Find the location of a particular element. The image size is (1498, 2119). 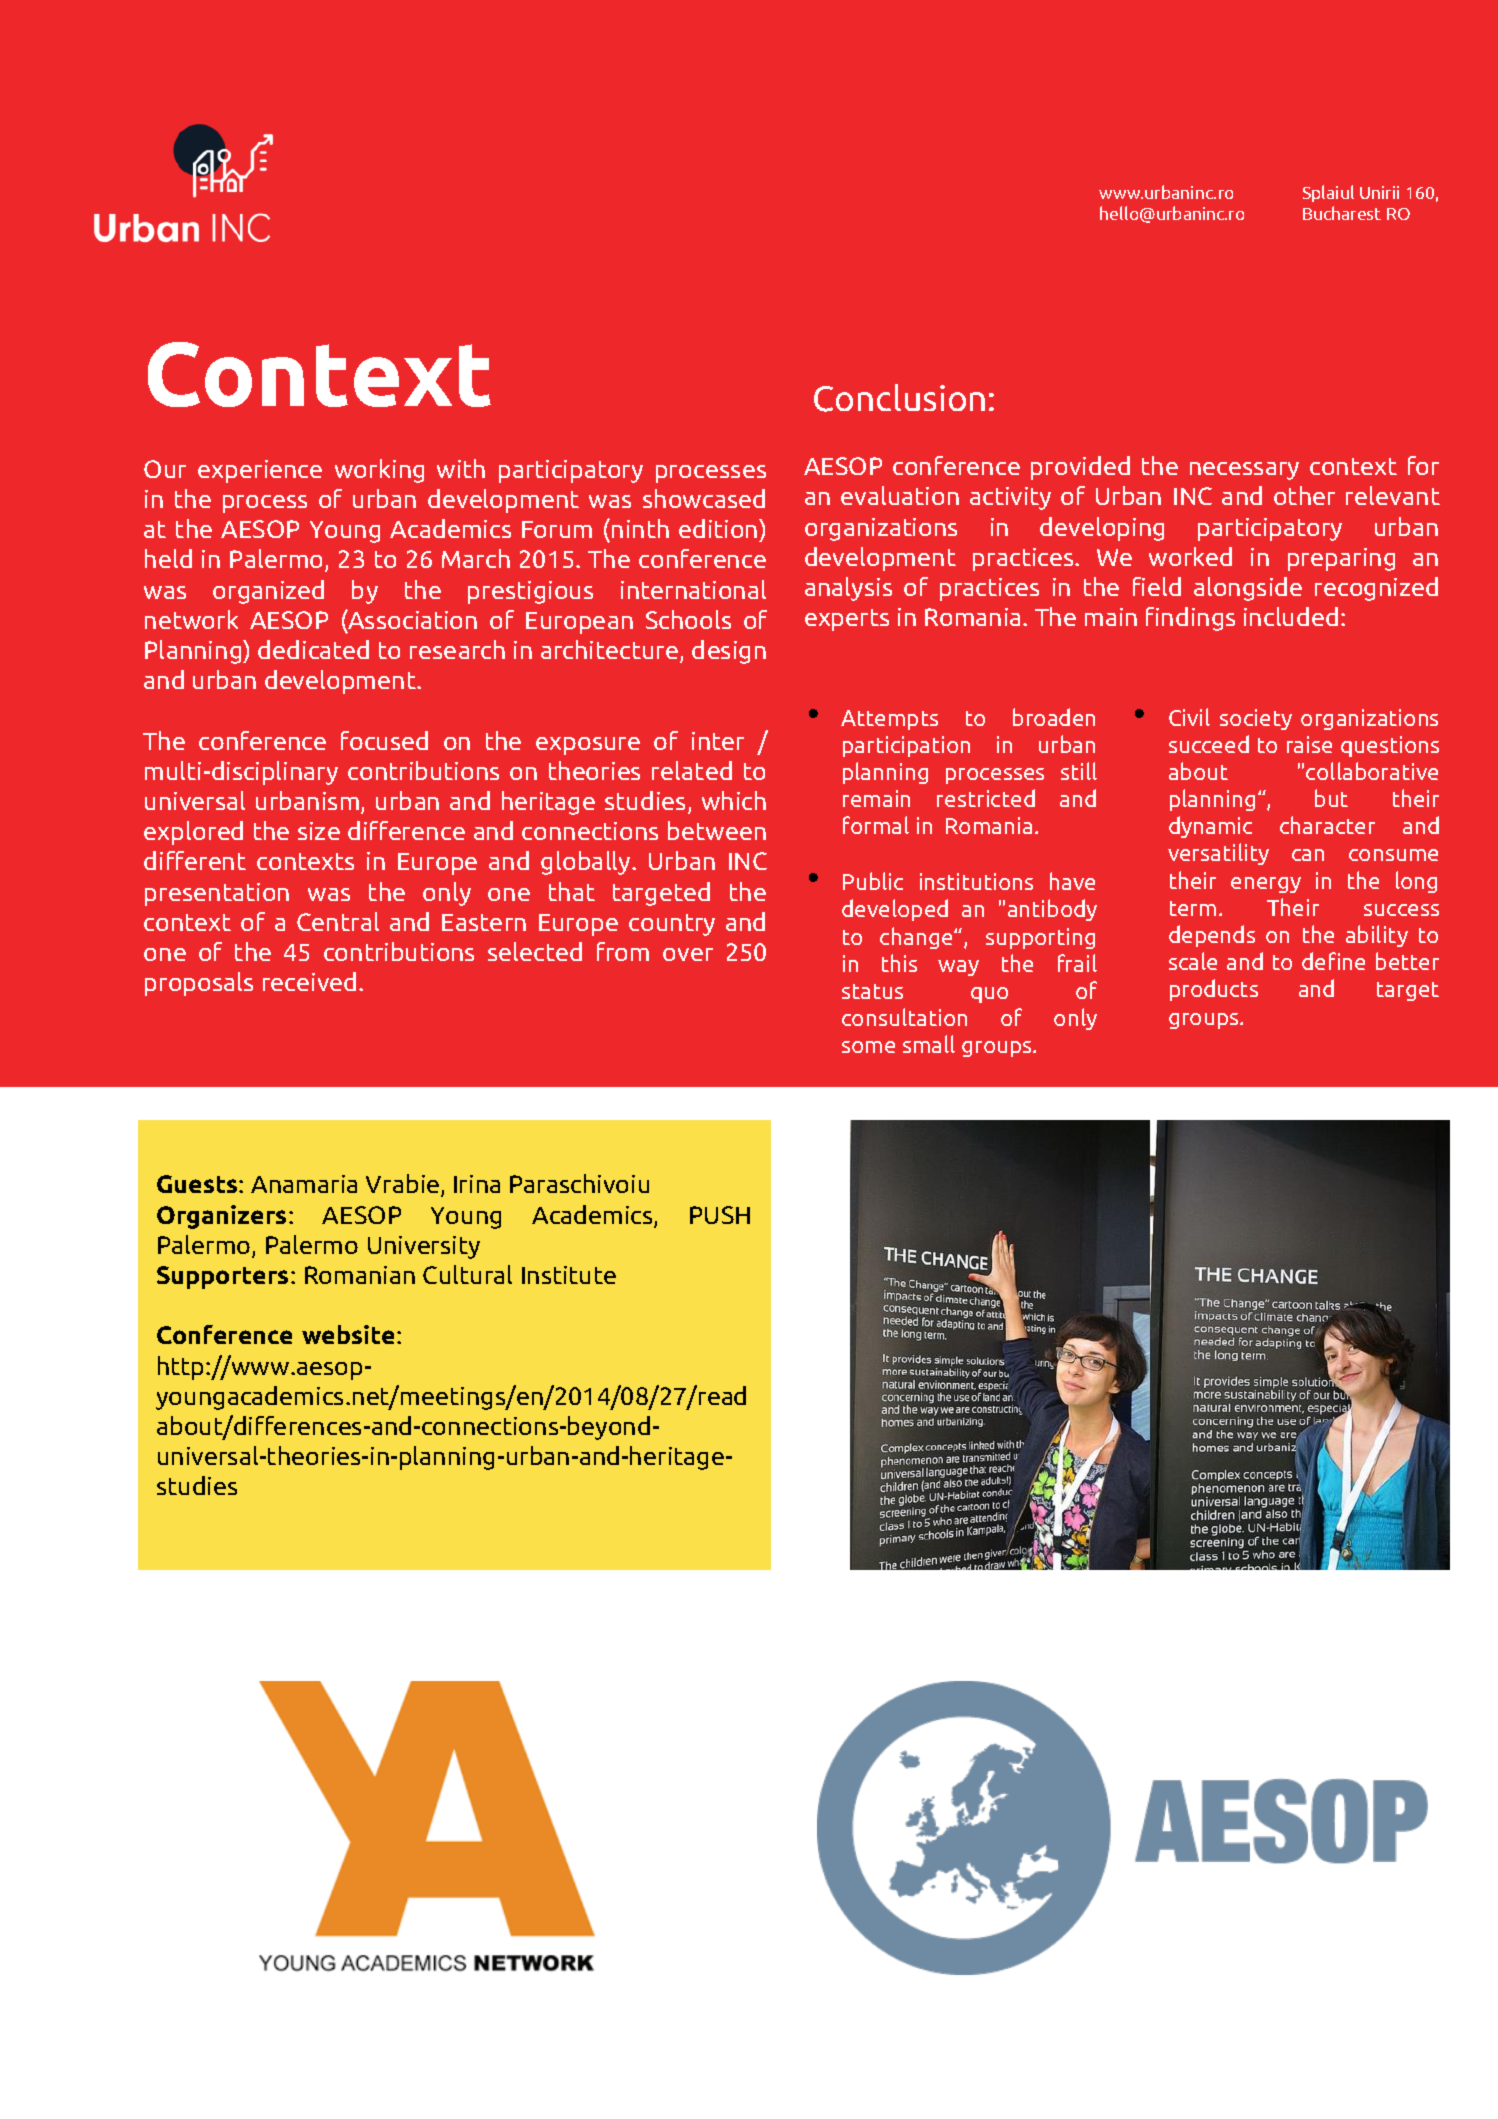

website is located at coordinates (350, 1334).
